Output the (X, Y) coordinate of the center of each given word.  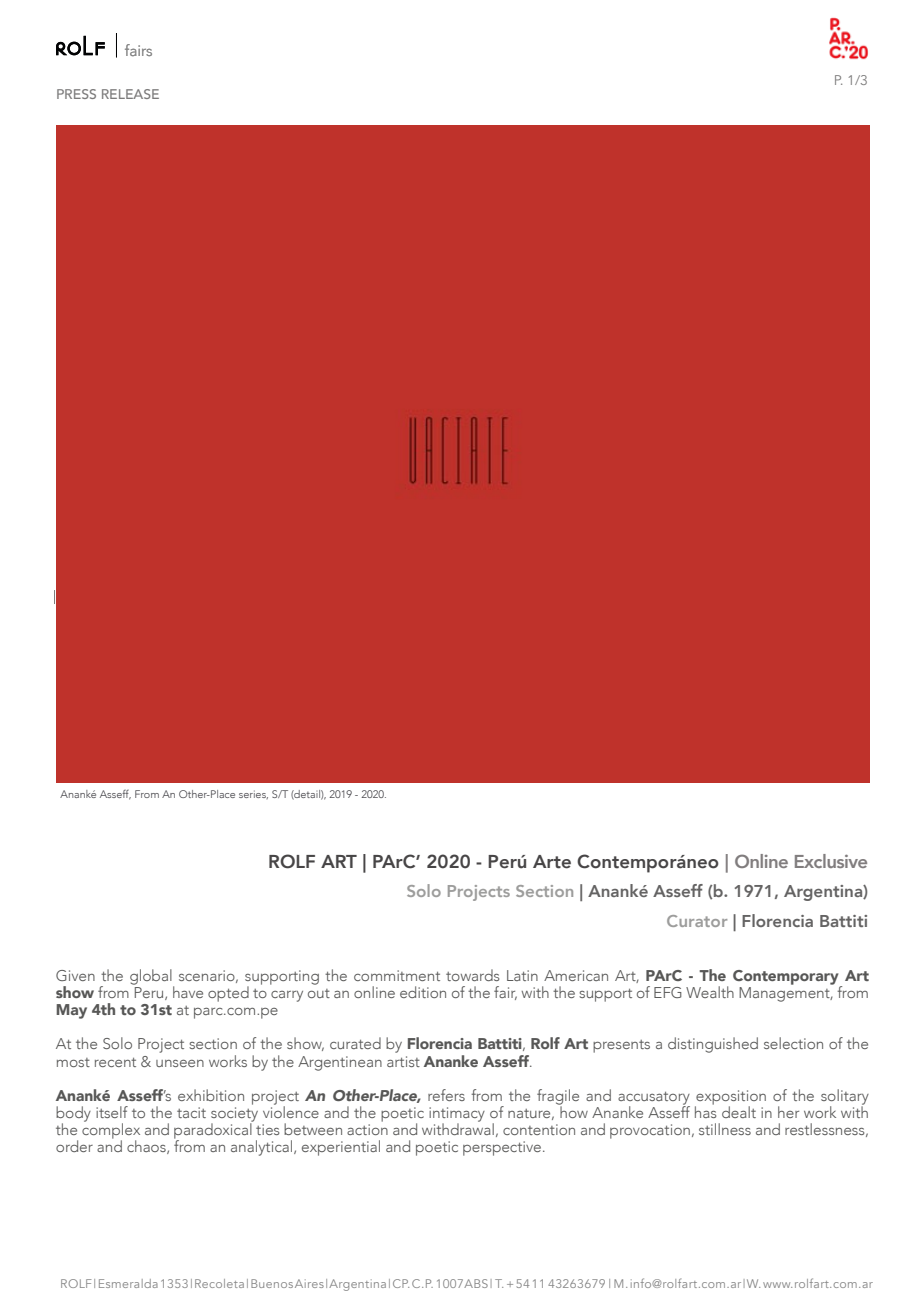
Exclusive (831, 861)
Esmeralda (128, 1283)
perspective (503, 1148)
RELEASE (130, 94)
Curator (697, 921)
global (152, 978)
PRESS (76, 94)
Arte (552, 862)
